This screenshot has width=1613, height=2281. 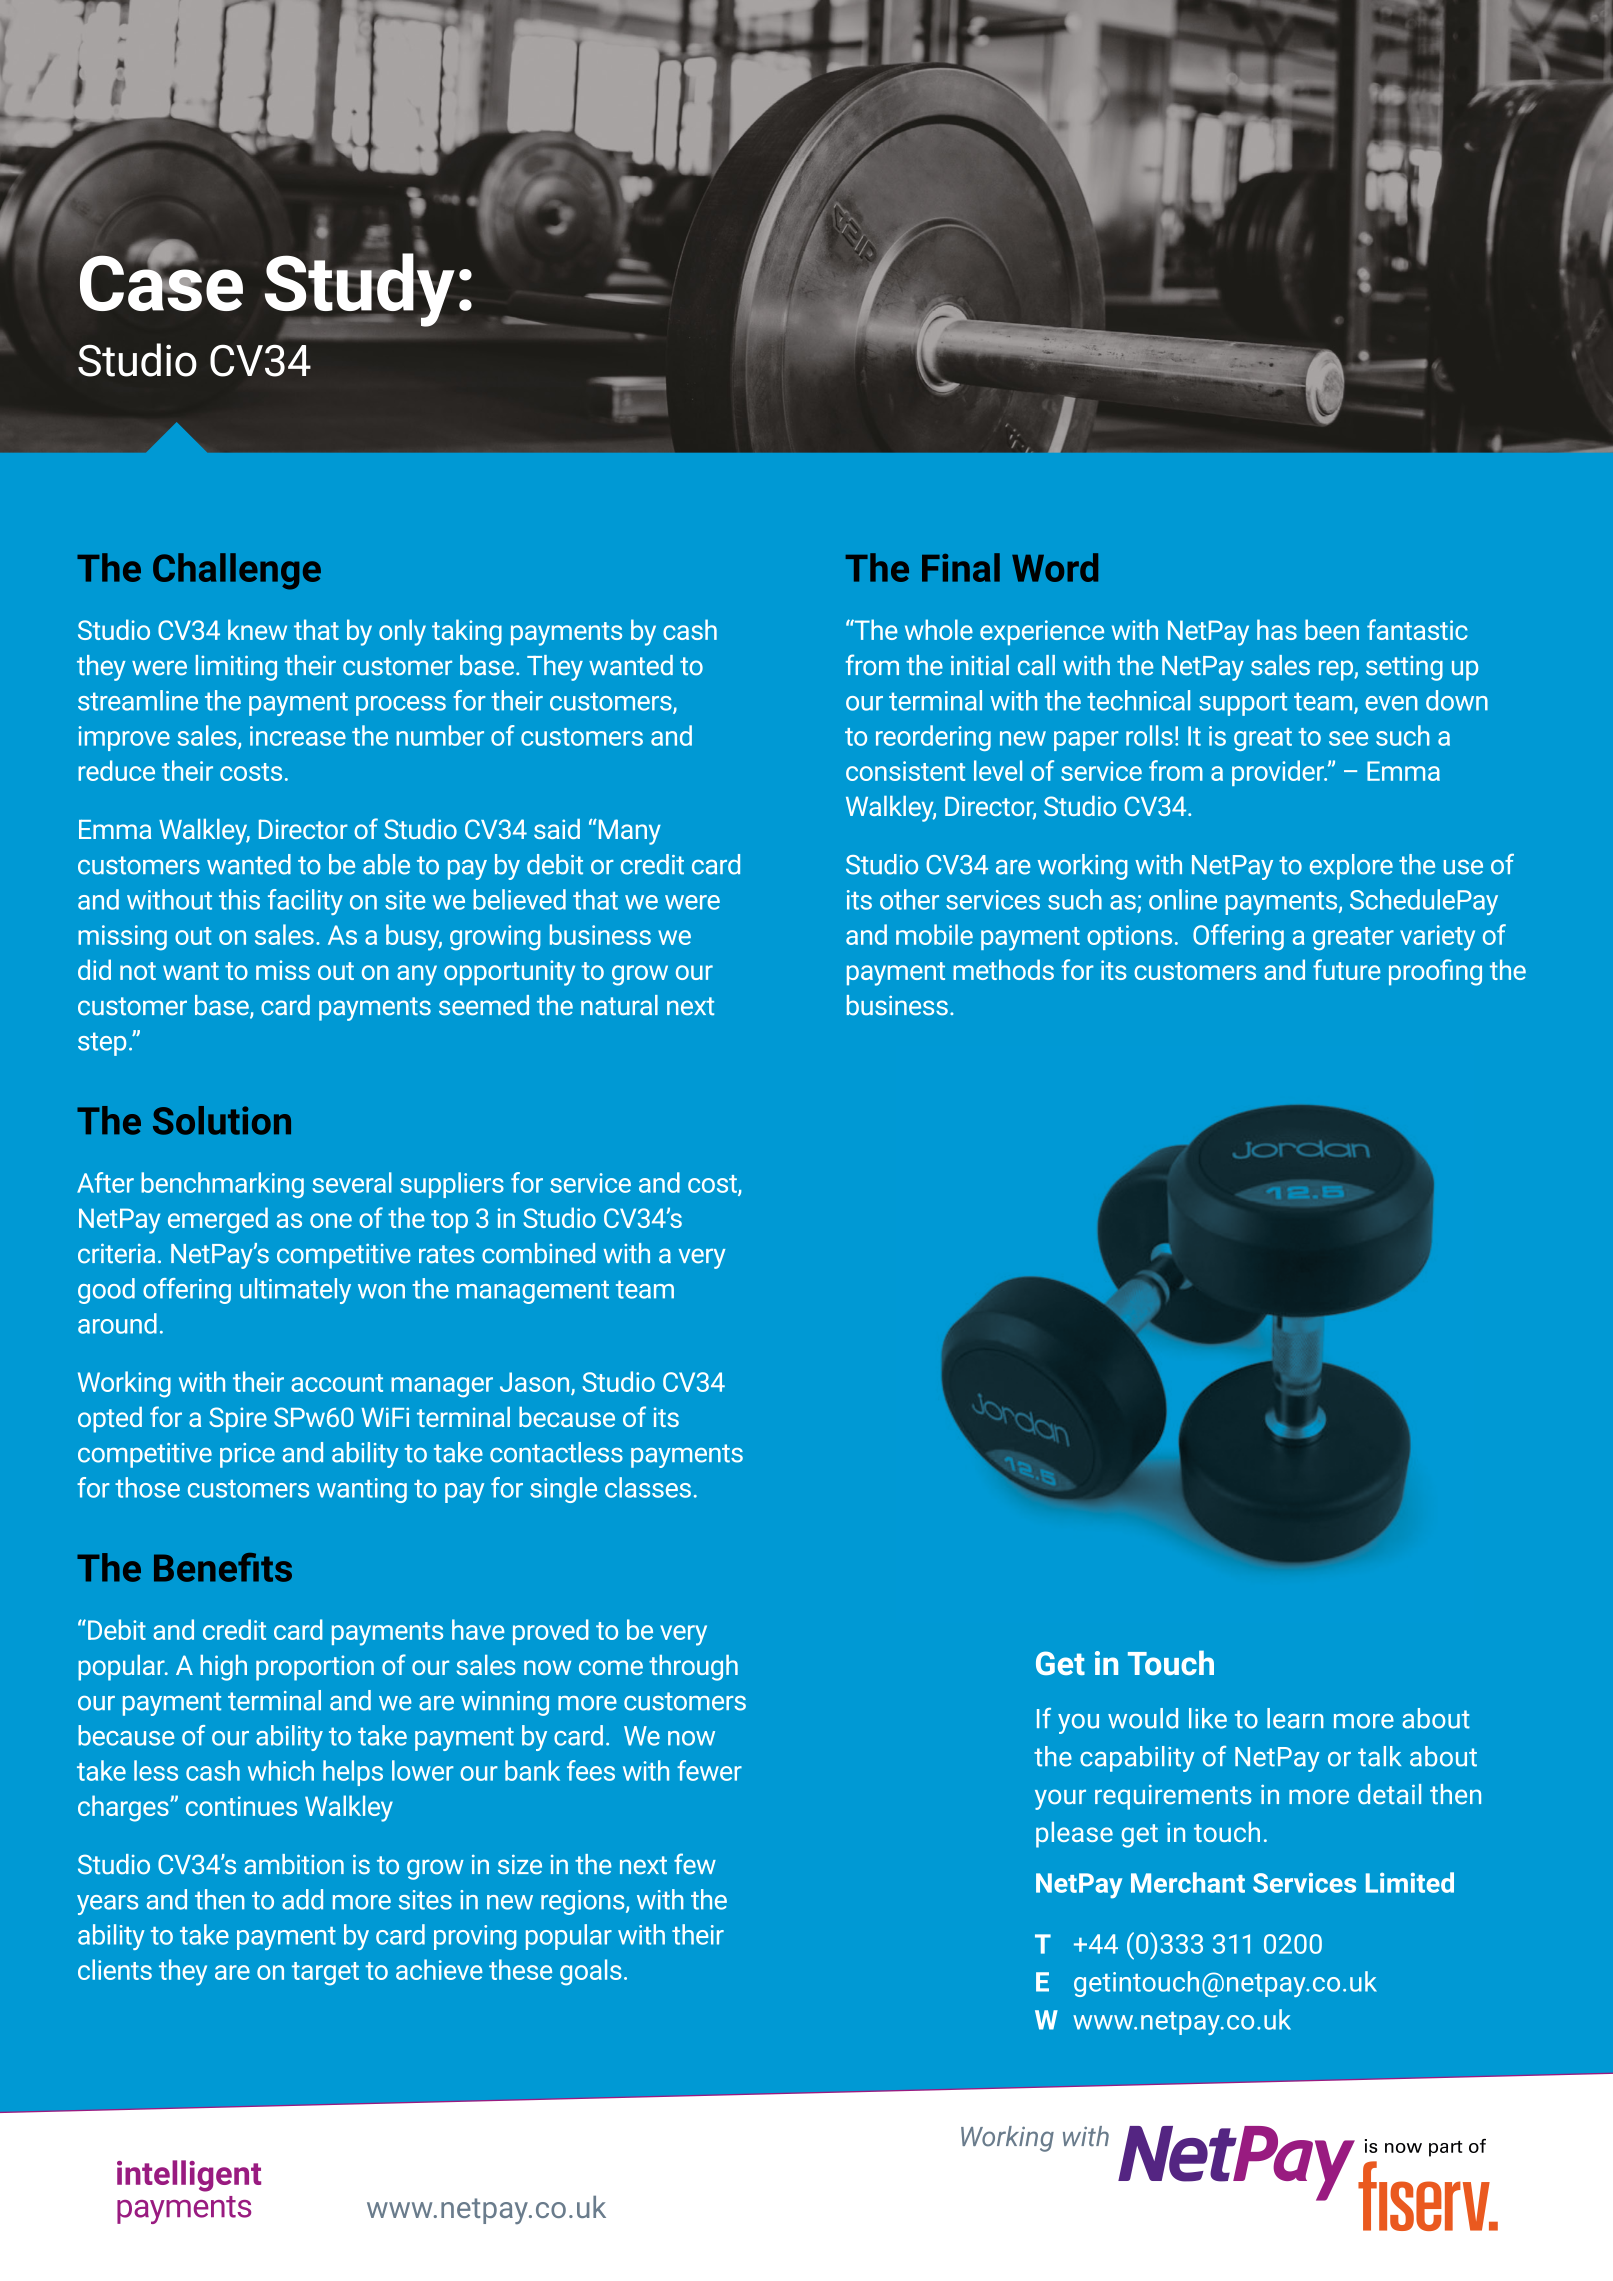 I want to click on Word, so click(x=1055, y=567).
